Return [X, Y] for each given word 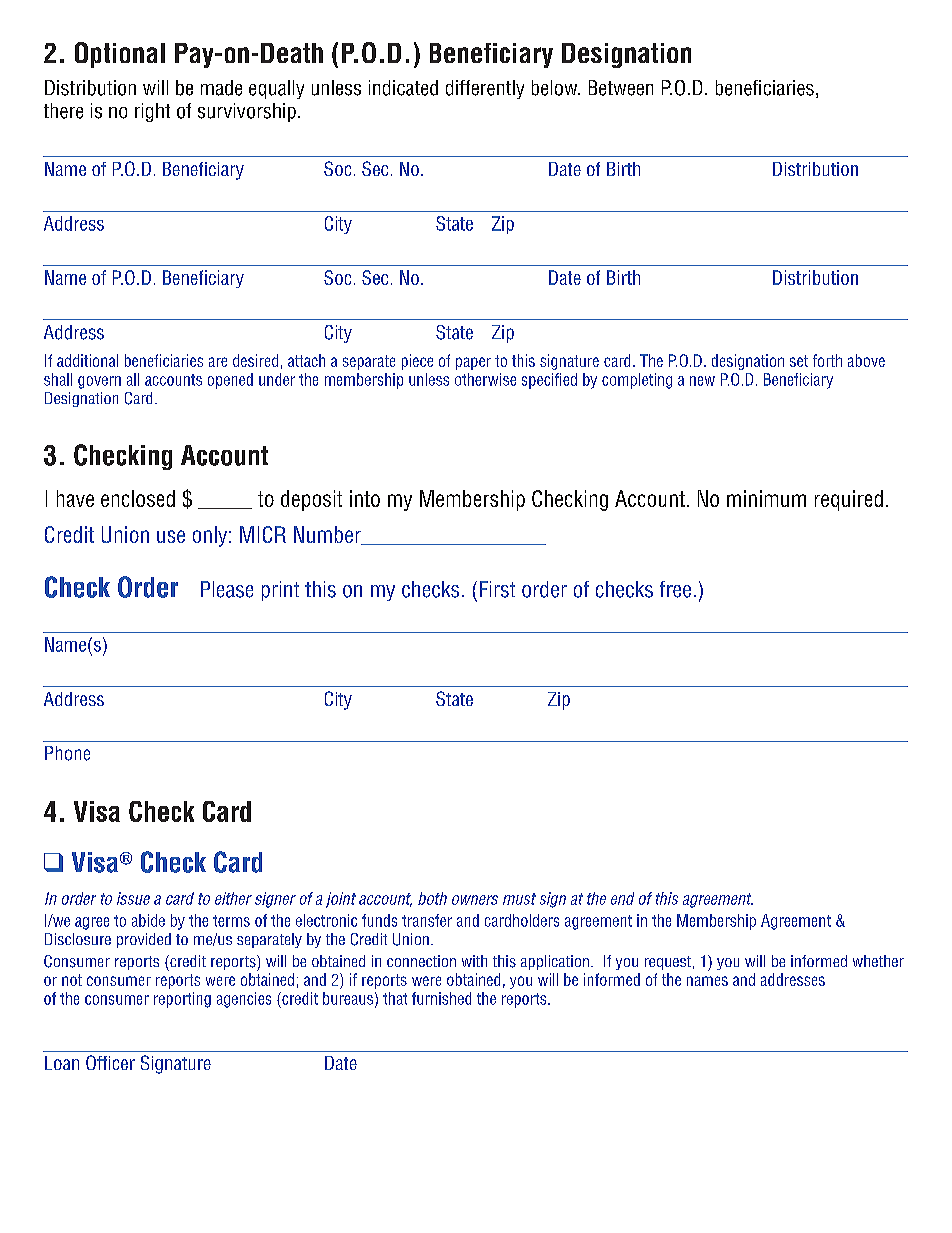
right [152, 112]
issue [133, 898]
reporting [182, 1000]
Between [621, 88]
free [675, 589]
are [218, 362]
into [365, 498]
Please [227, 589]
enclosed [138, 498]
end [622, 898]
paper [473, 363]
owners [475, 900]
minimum [766, 498]
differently [485, 89]
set [799, 361]
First [497, 589]
